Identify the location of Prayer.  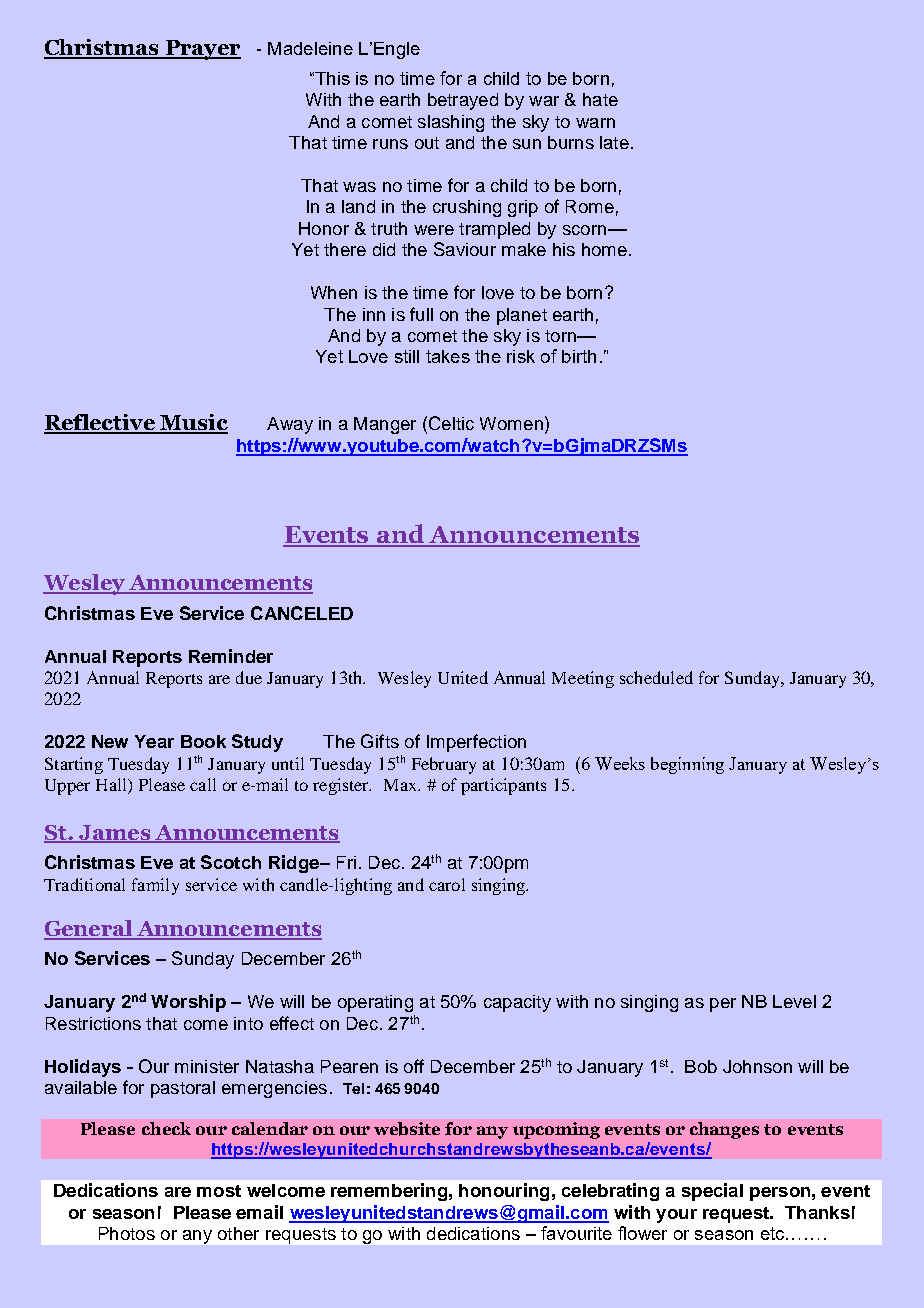
(202, 50).
